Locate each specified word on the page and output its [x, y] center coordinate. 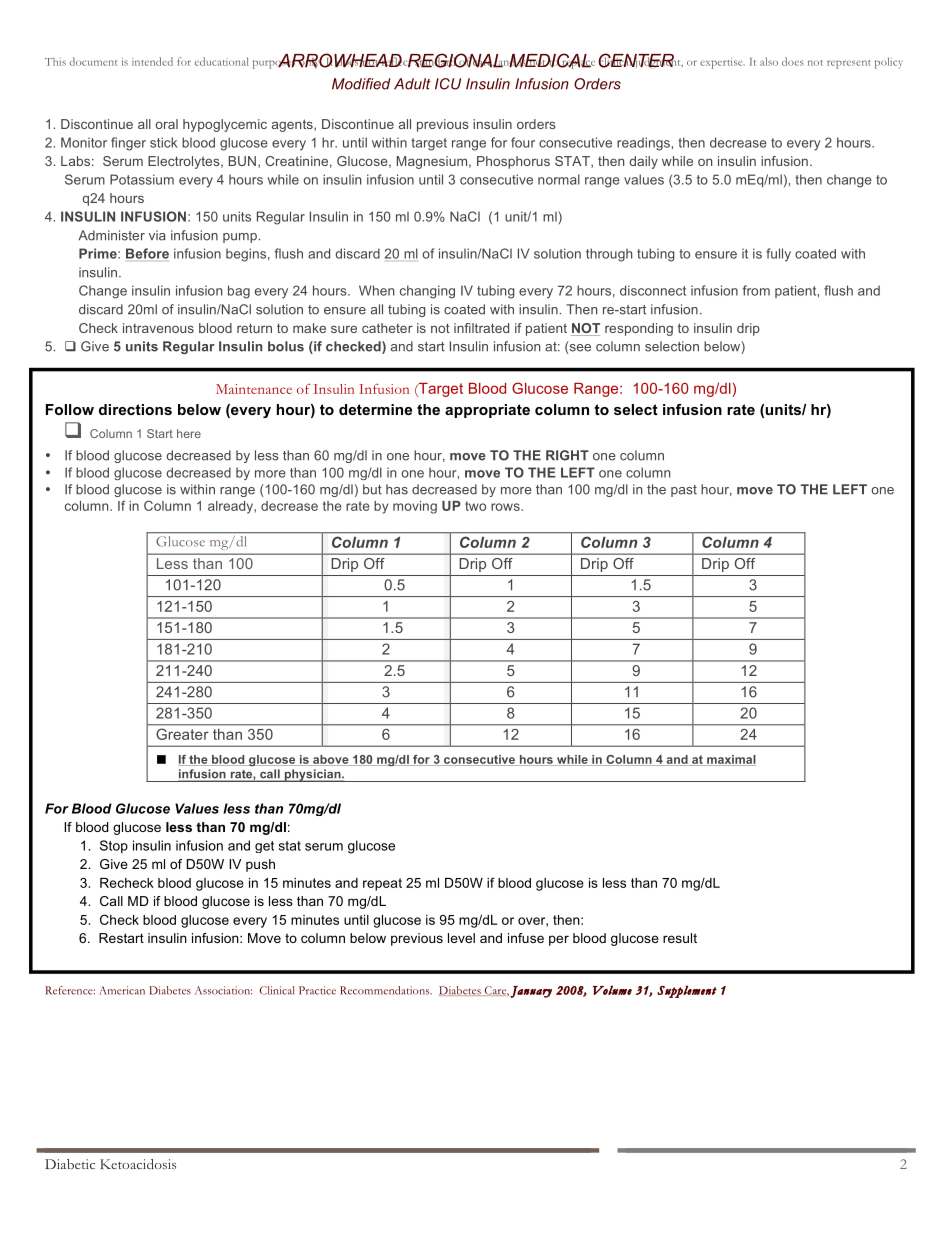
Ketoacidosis [138, 1164]
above [331, 760]
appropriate [487, 411]
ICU [448, 84]
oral [166, 124]
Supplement [687, 991]
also [769, 61]
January [531, 992]
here [189, 433]
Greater [182, 734]
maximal [730, 760]
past [684, 491]
